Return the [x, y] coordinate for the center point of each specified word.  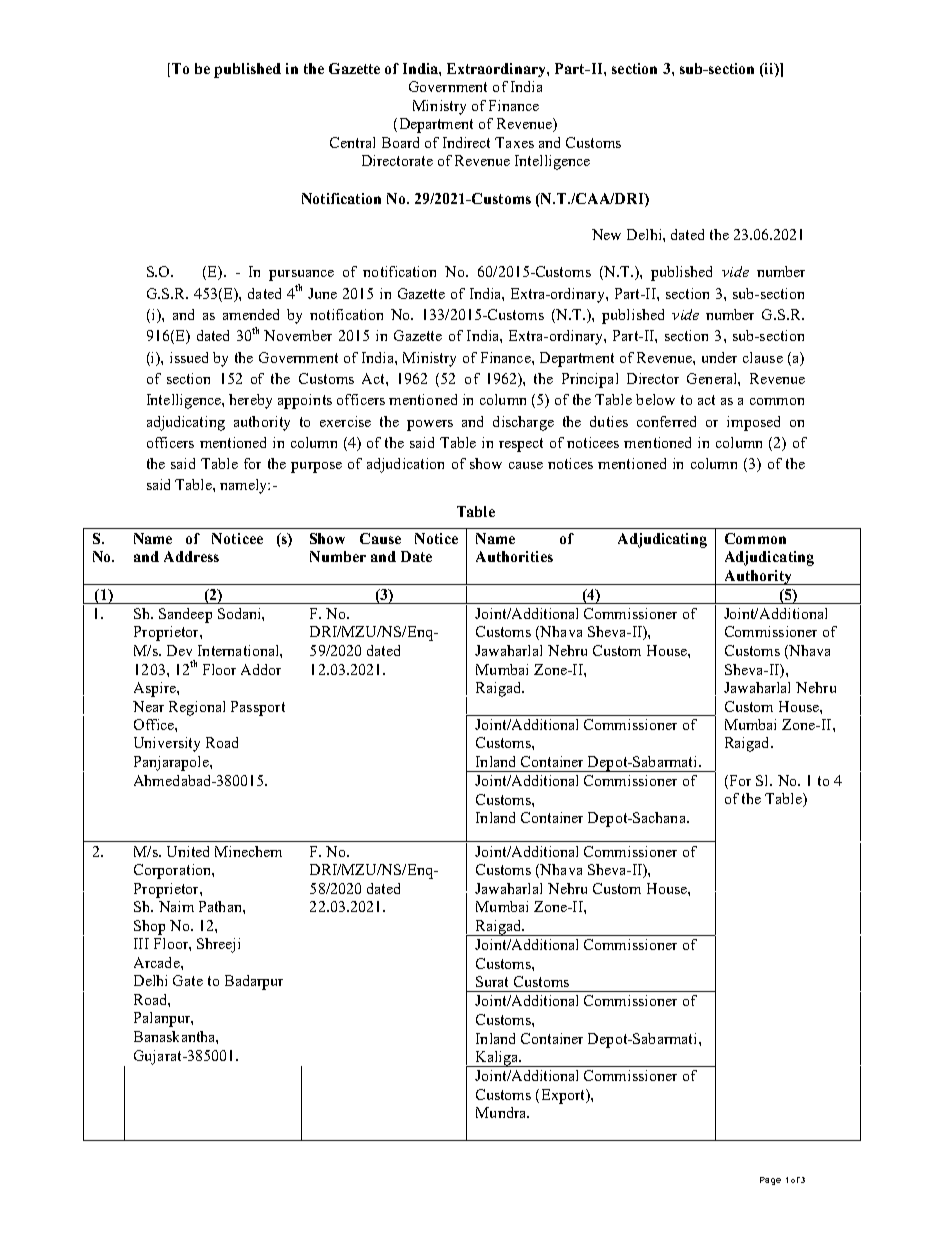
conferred [666, 421]
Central [352, 142]
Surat [492, 981]
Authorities [514, 556]
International [239, 650]
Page [770, 1181]
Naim [176, 906]
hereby [250, 401]
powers [430, 425]
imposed [753, 423]
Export [564, 1096]
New [606, 234]
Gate [188, 980]
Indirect [466, 142]
